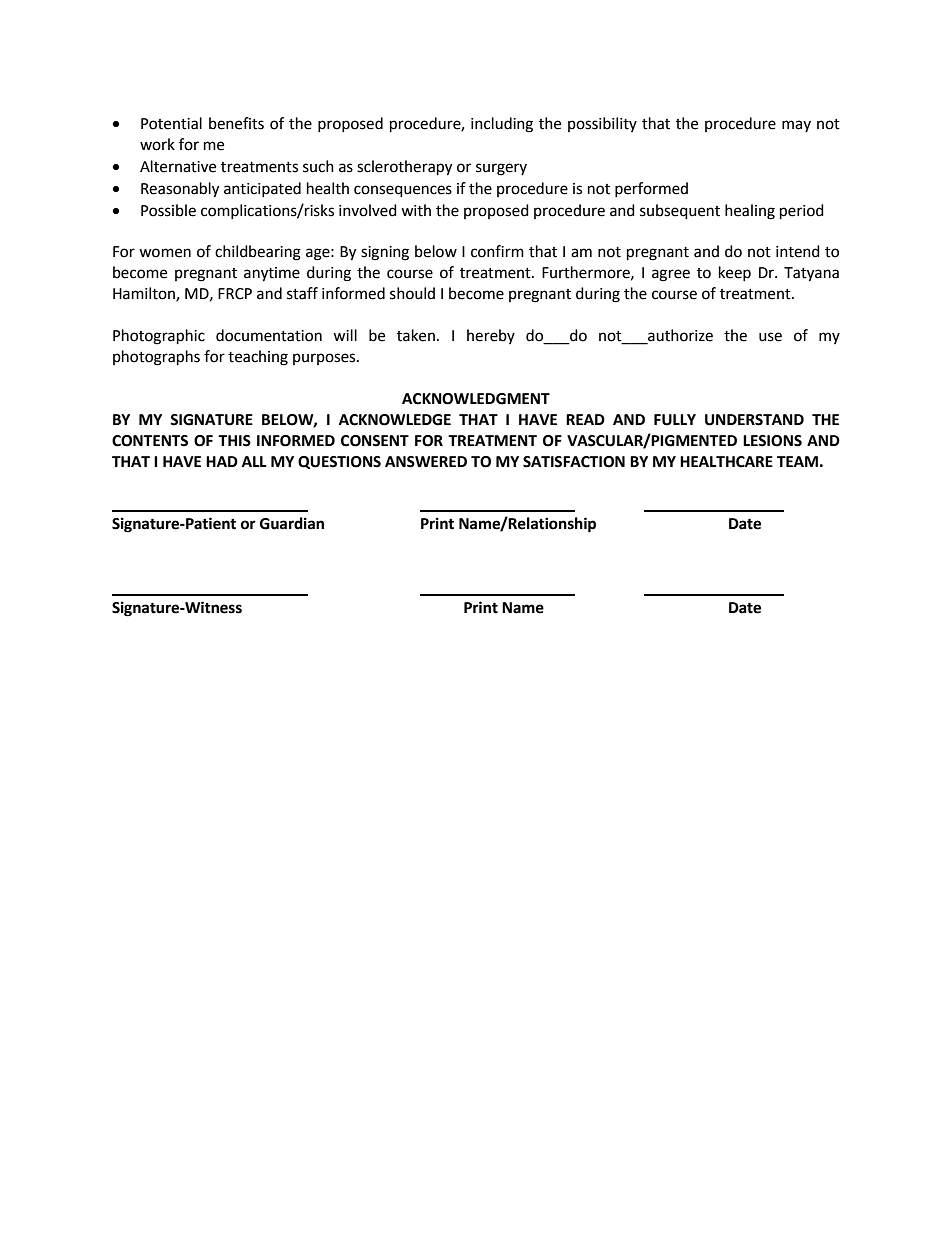  I want to click on use, so click(770, 337).
